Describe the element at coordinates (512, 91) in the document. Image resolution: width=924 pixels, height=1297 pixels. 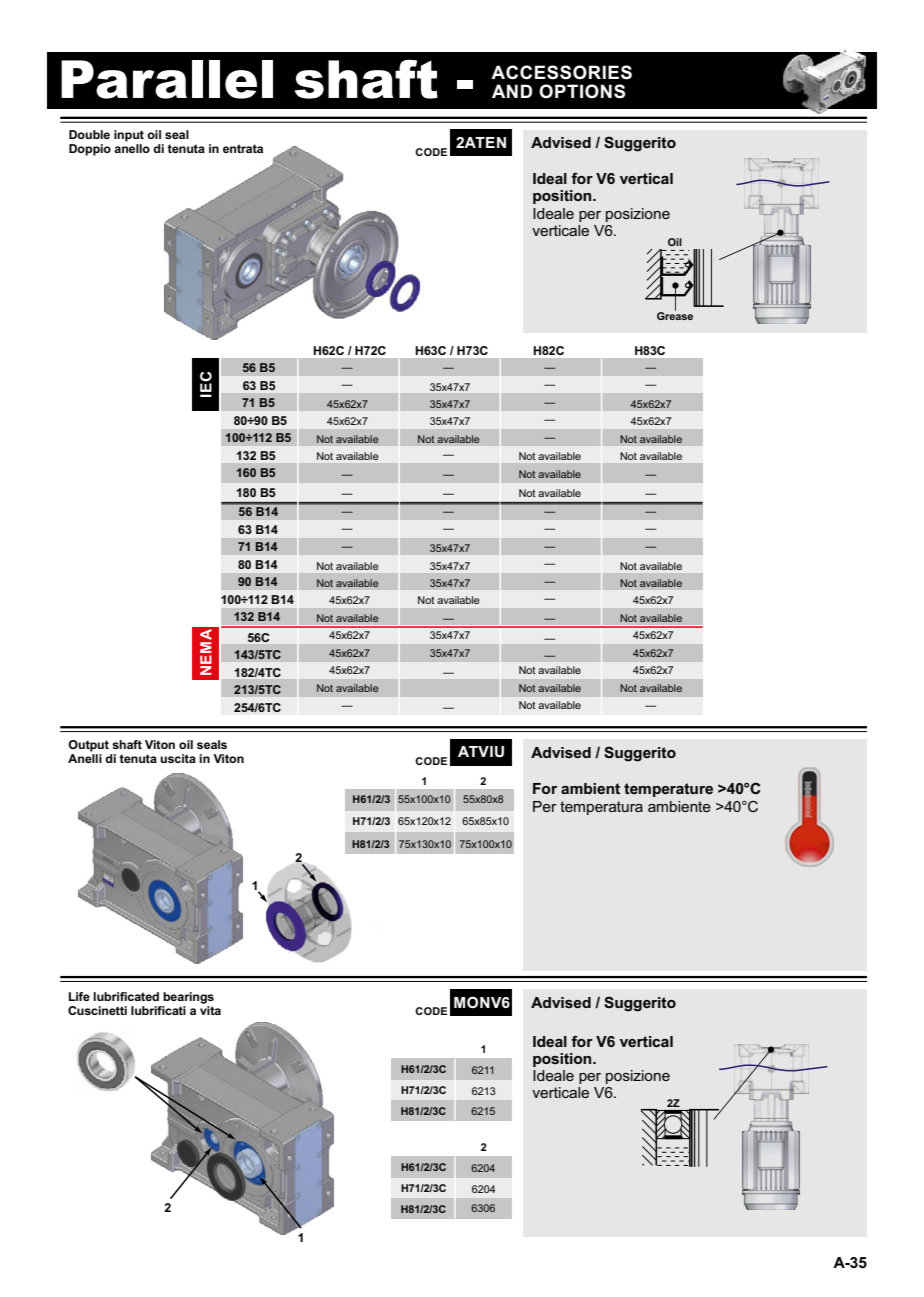
I see `AND` at that location.
